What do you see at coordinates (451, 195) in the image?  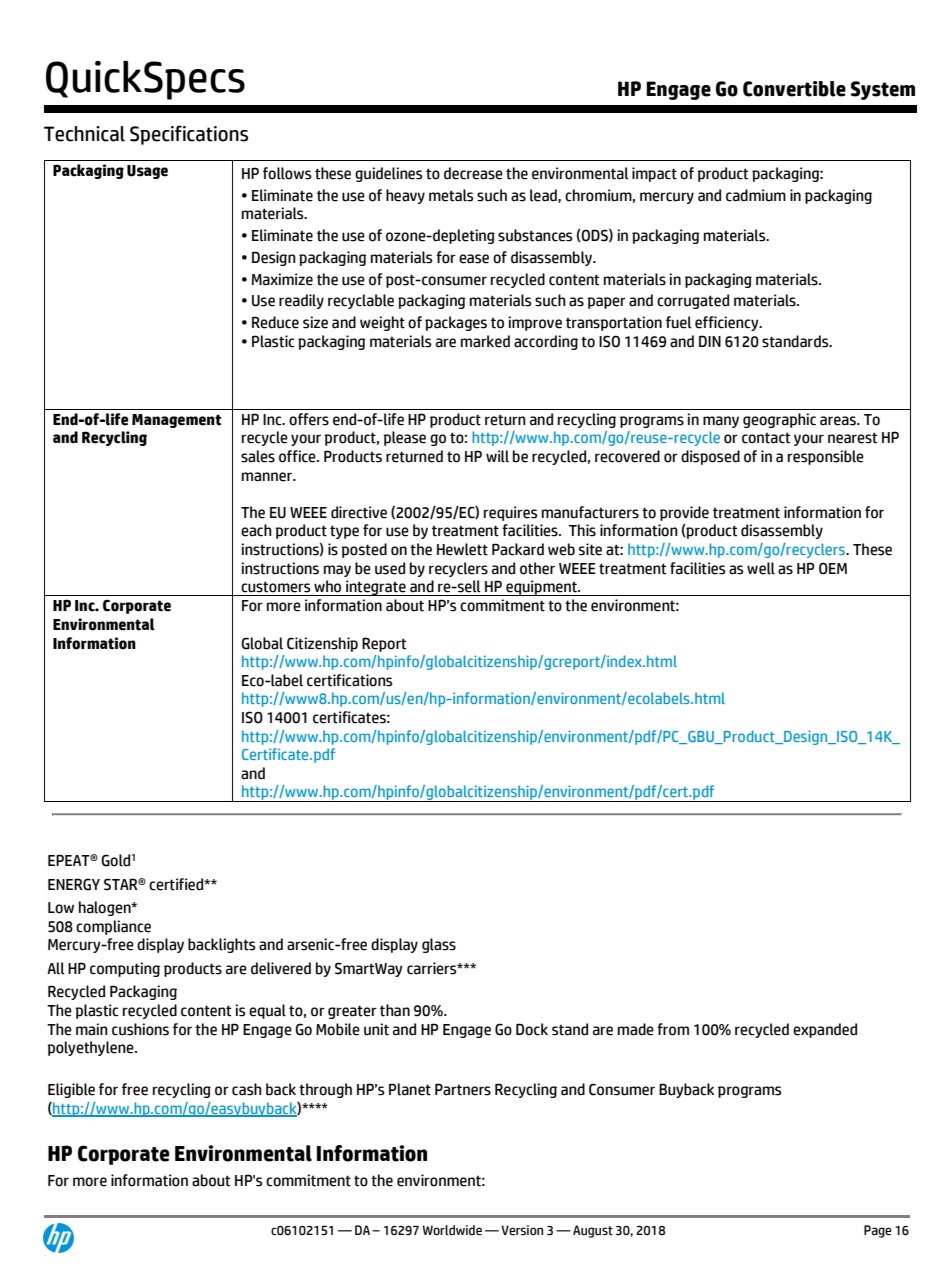 I see `metals` at bounding box center [451, 195].
